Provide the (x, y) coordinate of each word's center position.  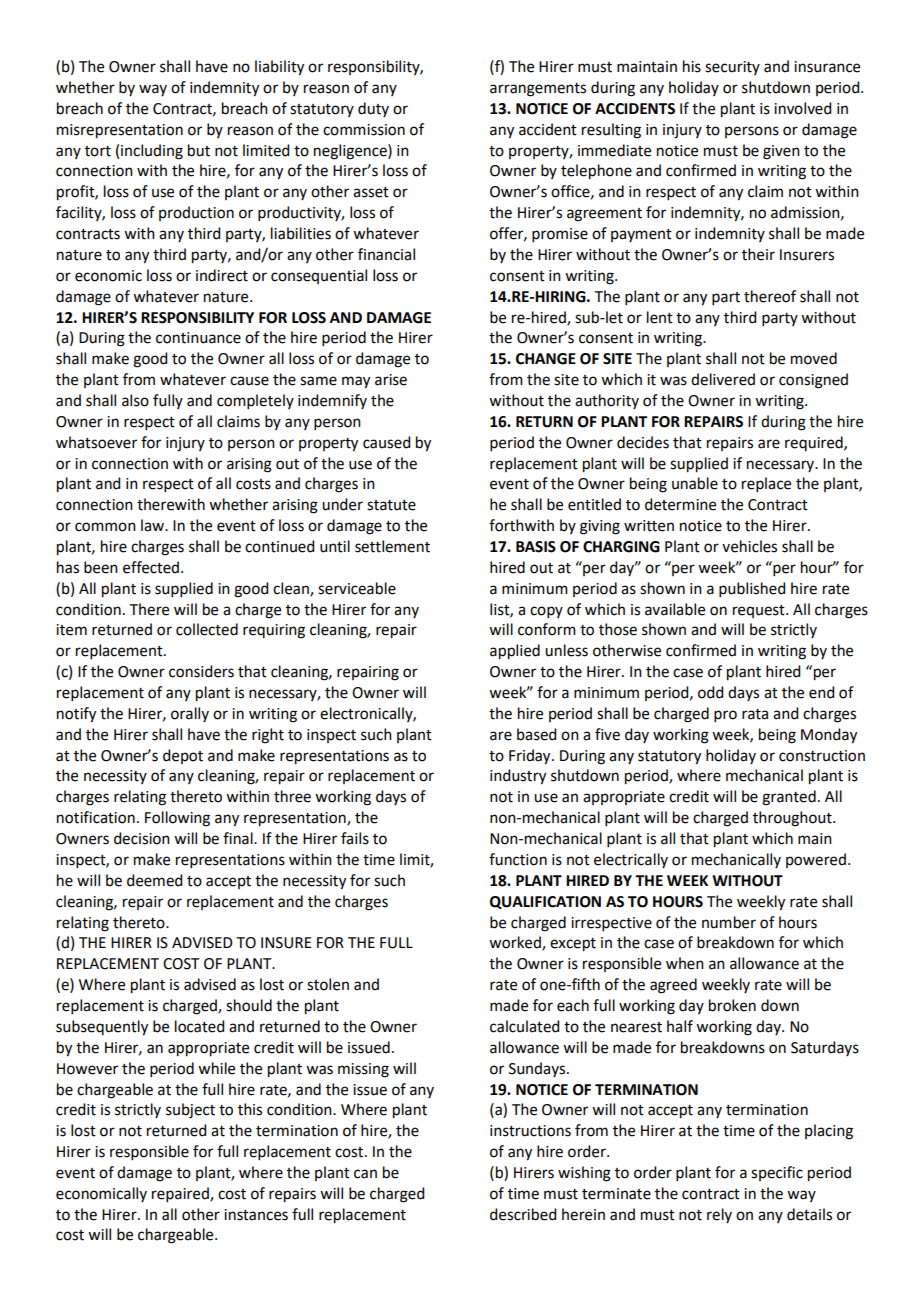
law (153, 525)
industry (518, 777)
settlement (392, 546)
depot (183, 756)
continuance (198, 338)
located (199, 1026)
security (732, 68)
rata (755, 714)
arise (391, 380)
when (685, 963)
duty (373, 109)
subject (190, 1111)
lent (660, 317)
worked (516, 943)
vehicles (749, 546)
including (152, 152)
